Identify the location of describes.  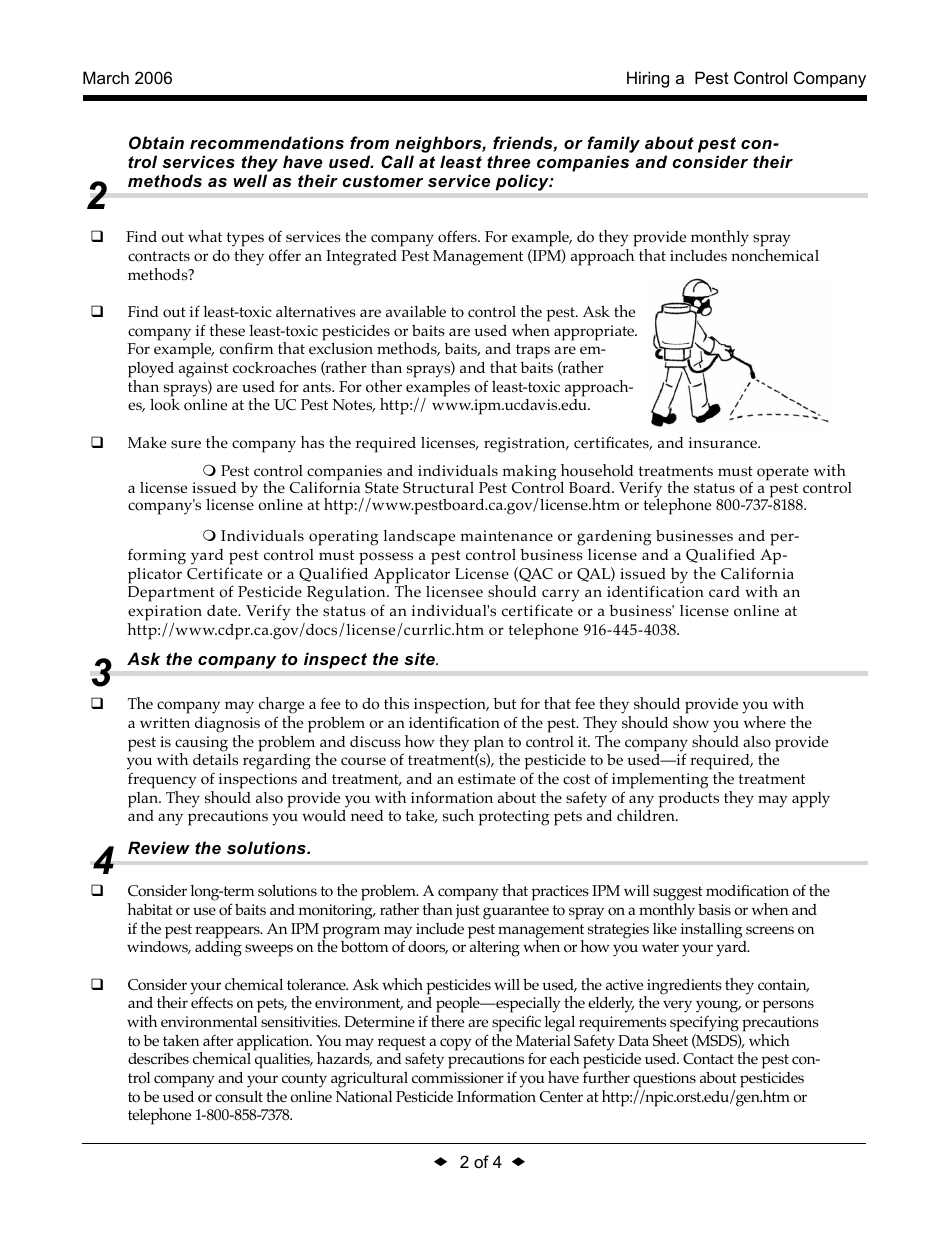
(158, 1059).
